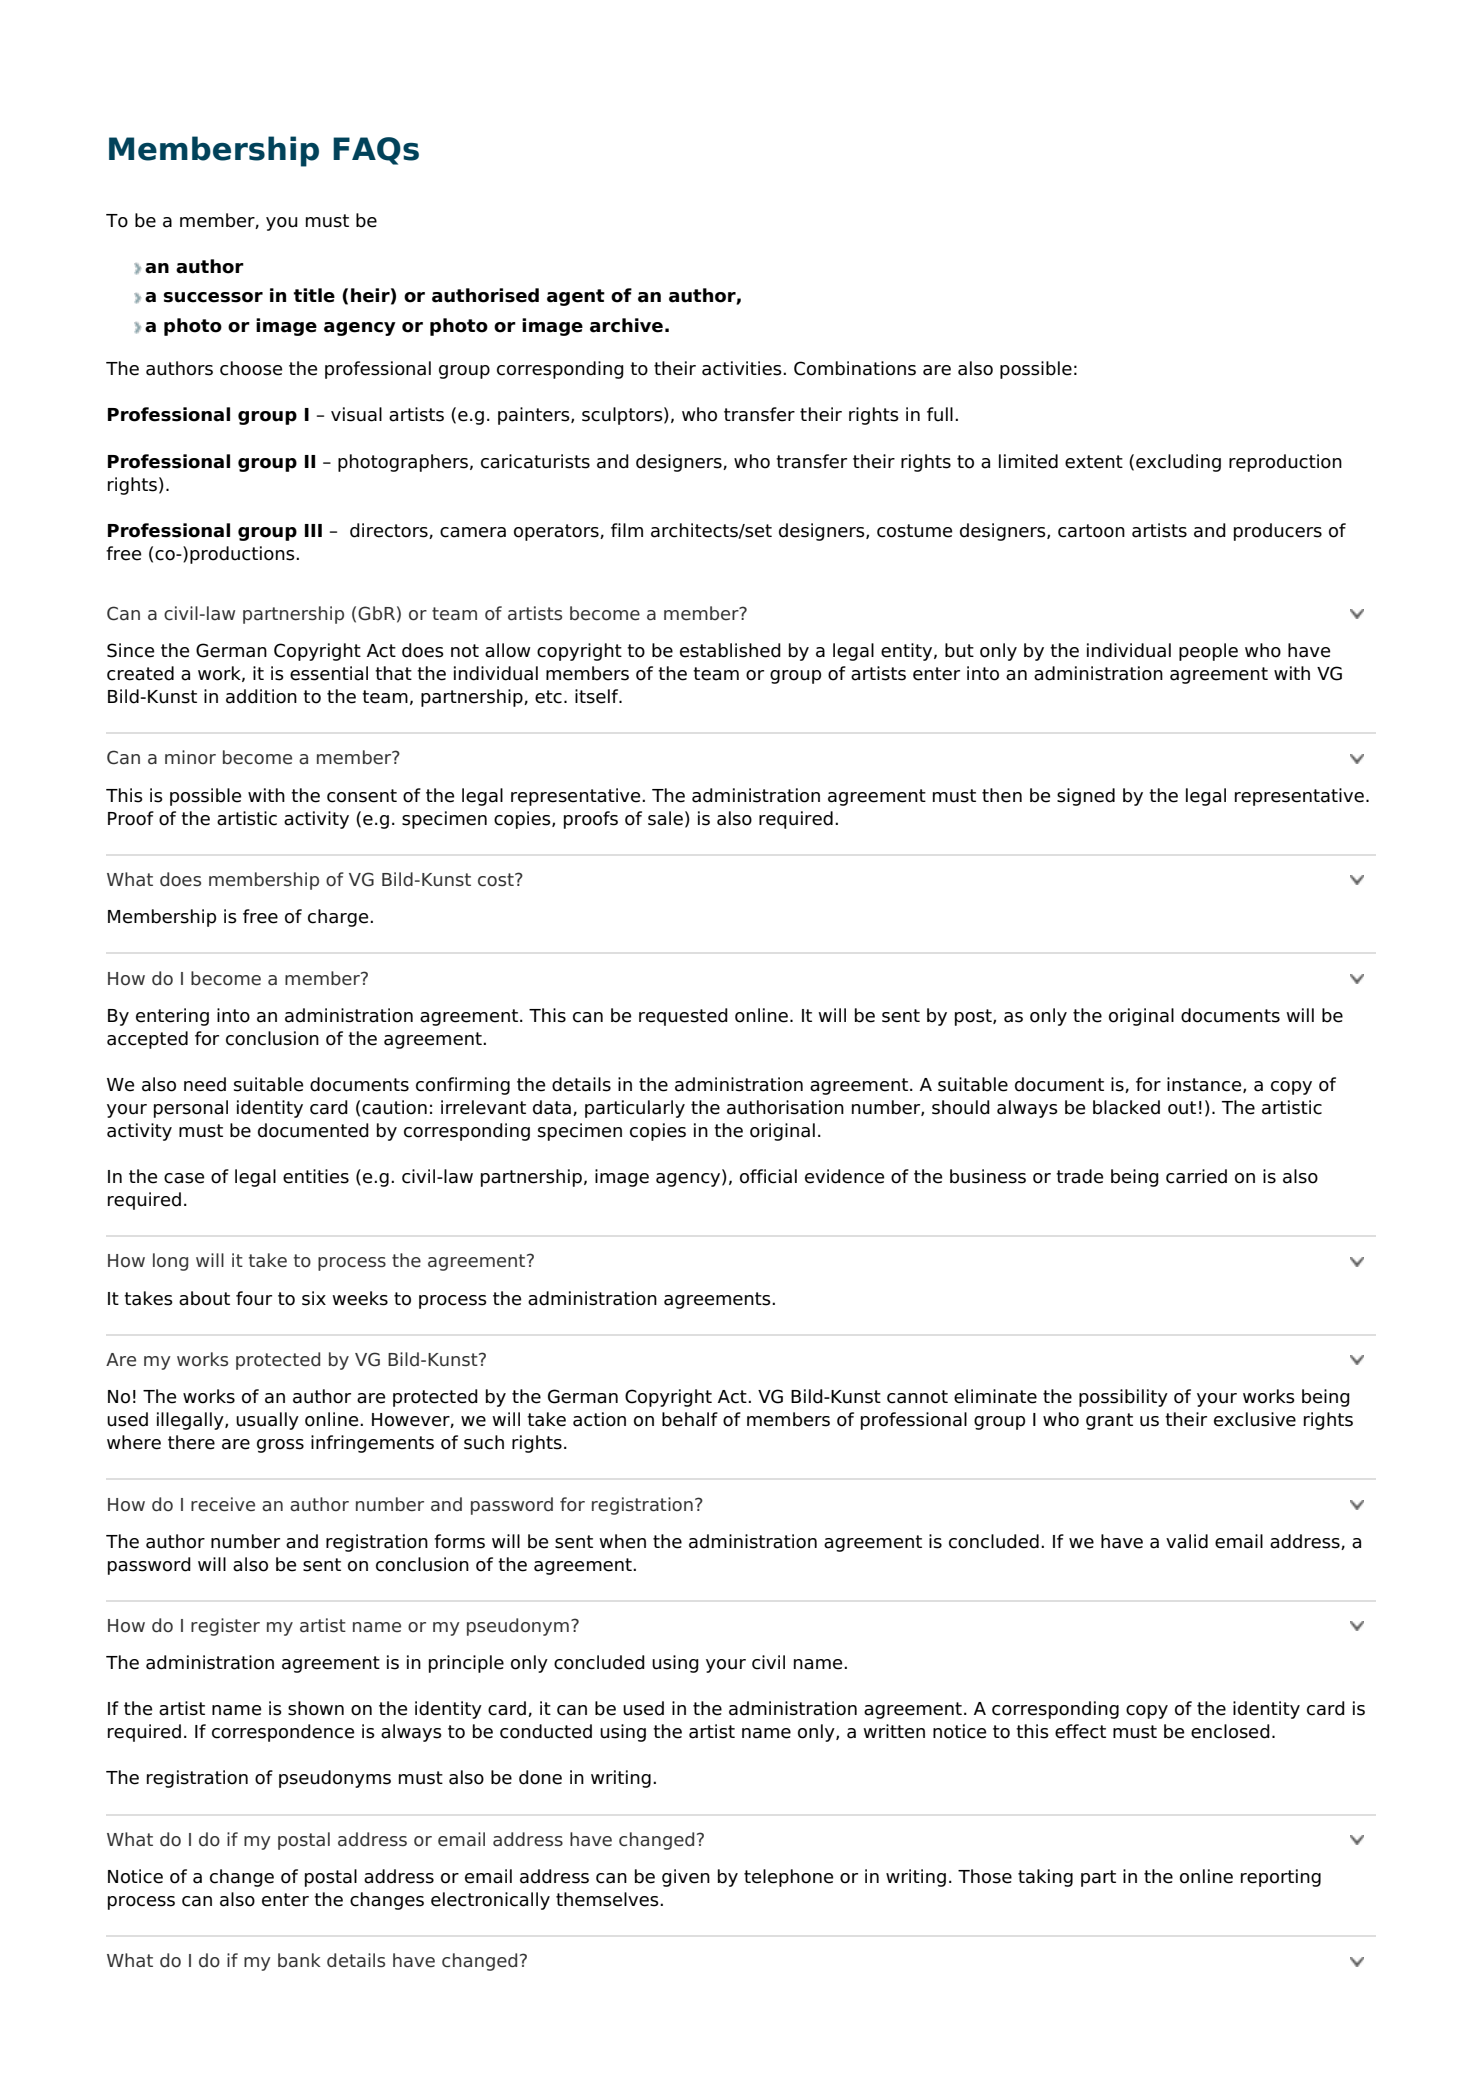  Describe the element at coordinates (299, 1960) in the image. I see `bank` at that location.
